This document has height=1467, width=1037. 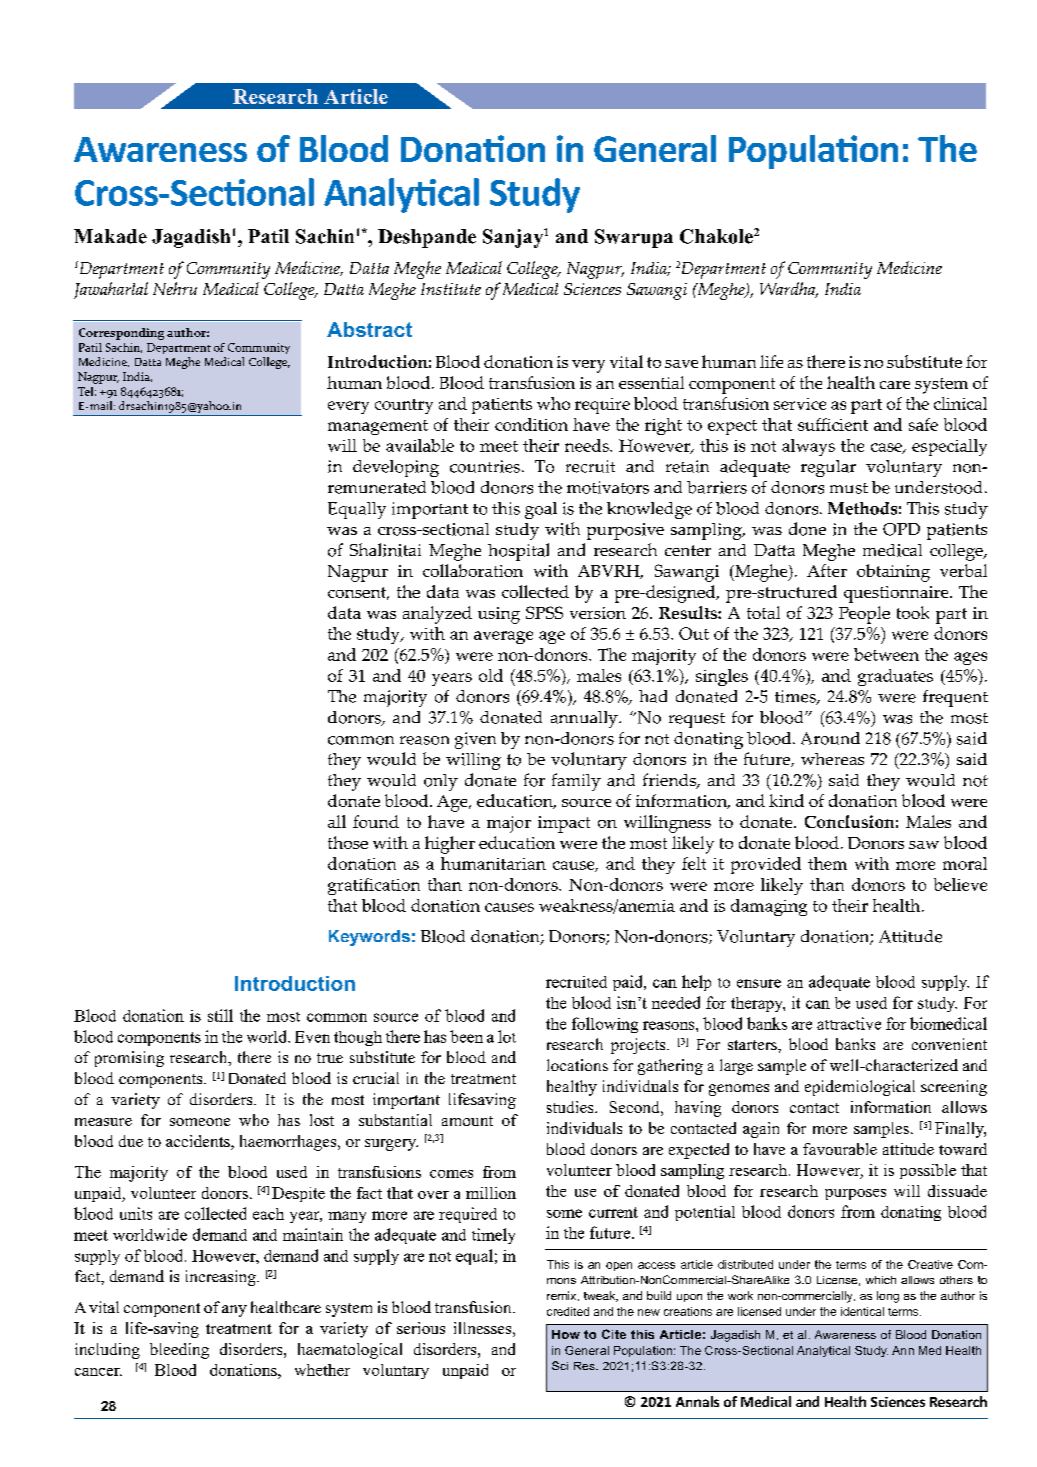 What do you see at coordinates (451, 289) in the document?
I see `Institute` at bounding box center [451, 289].
